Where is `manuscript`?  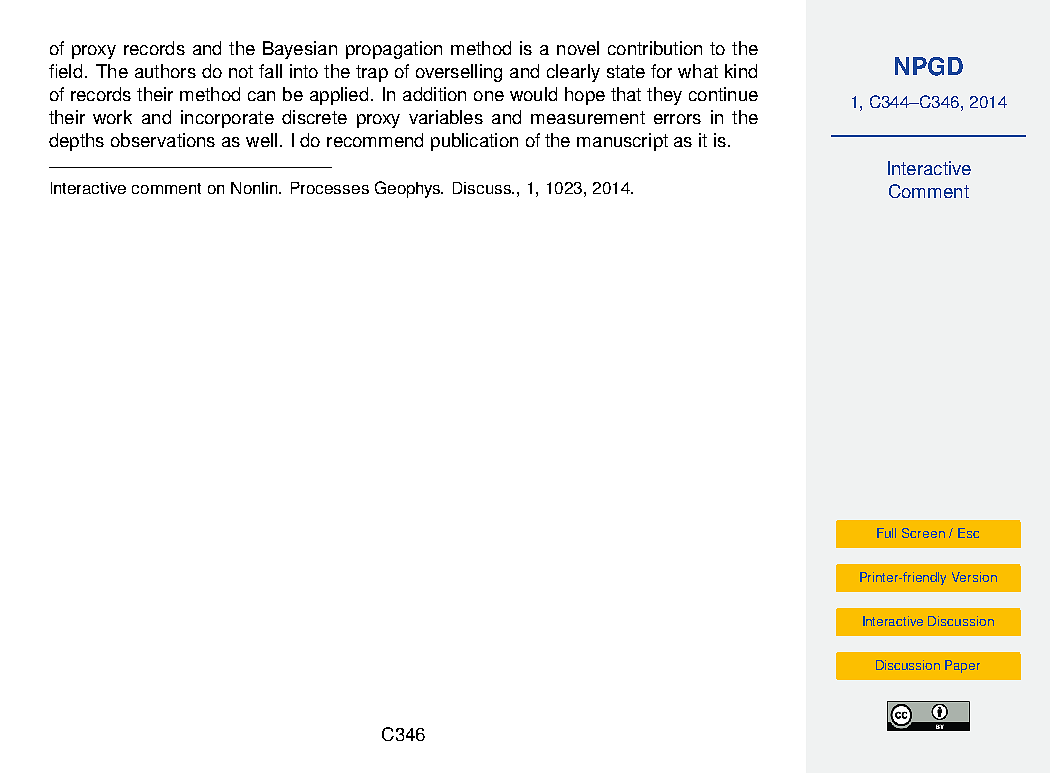
manuscript is located at coordinates (622, 142).
